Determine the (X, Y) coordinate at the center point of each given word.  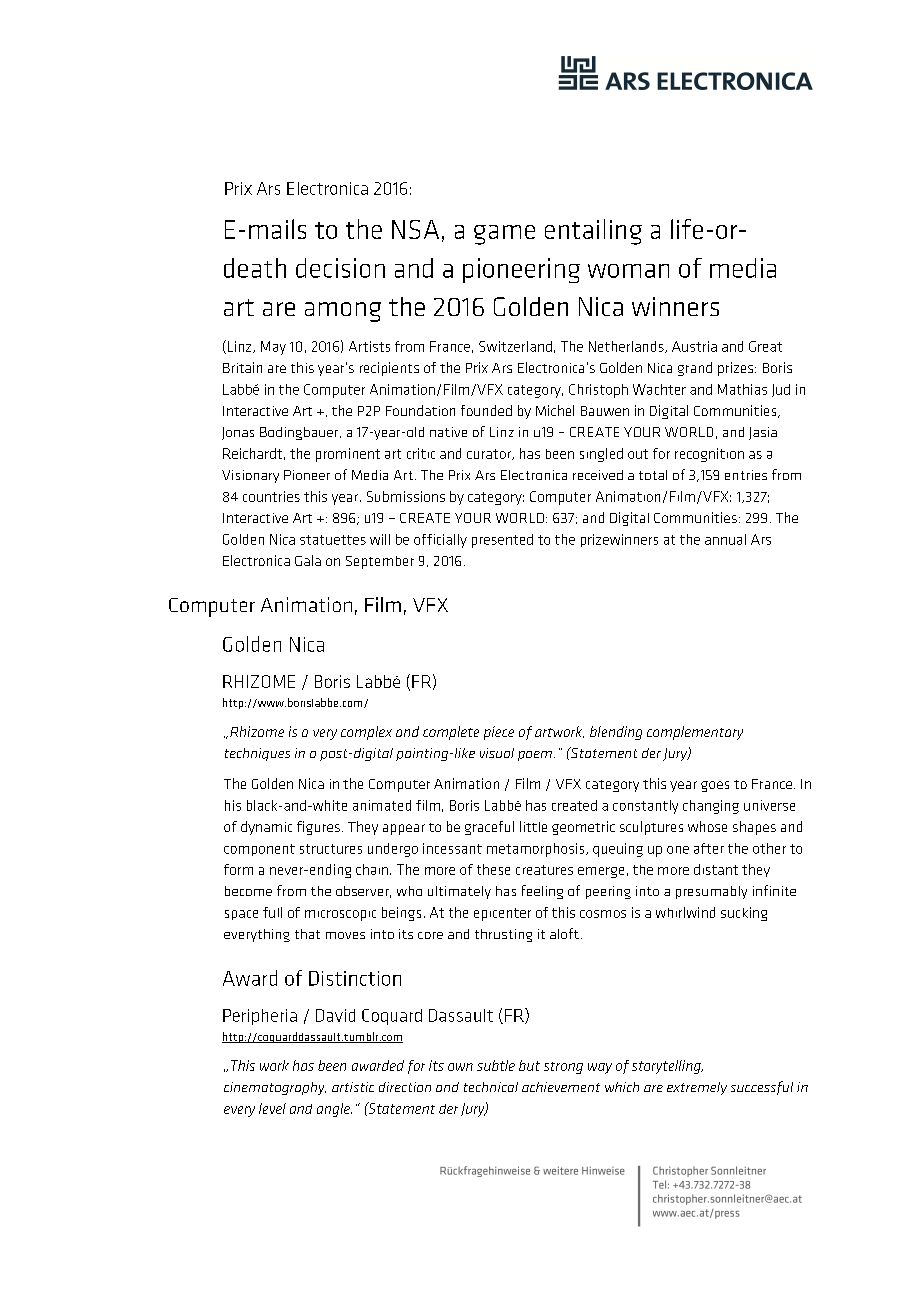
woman (628, 271)
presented (502, 541)
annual (725, 539)
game (504, 235)
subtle (496, 1065)
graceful (489, 828)
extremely (697, 1088)
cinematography (275, 1088)
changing (711, 807)
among (343, 312)
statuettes (333, 540)
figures (318, 828)
